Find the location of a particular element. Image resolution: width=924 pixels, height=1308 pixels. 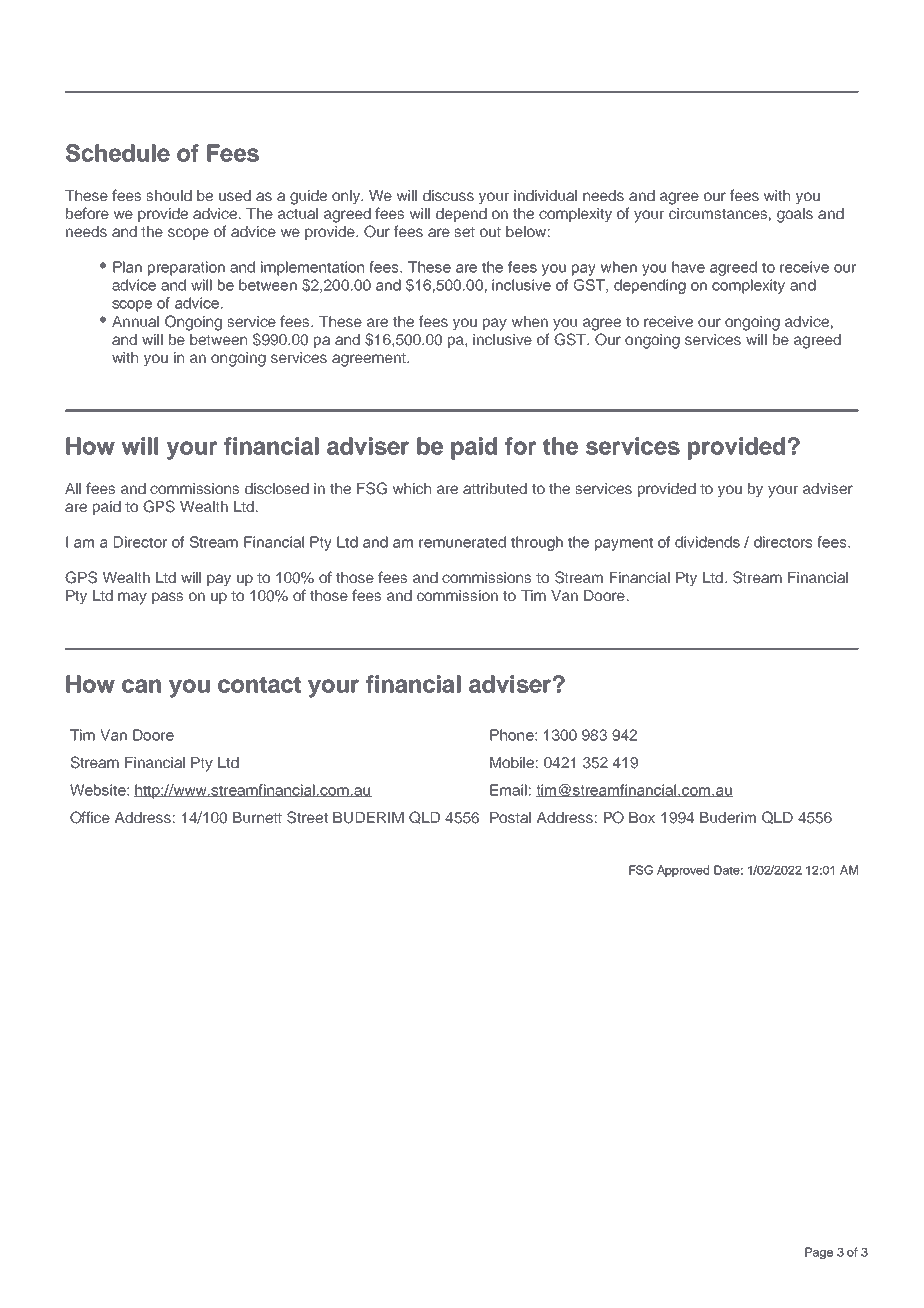

Office is located at coordinates (90, 817).
